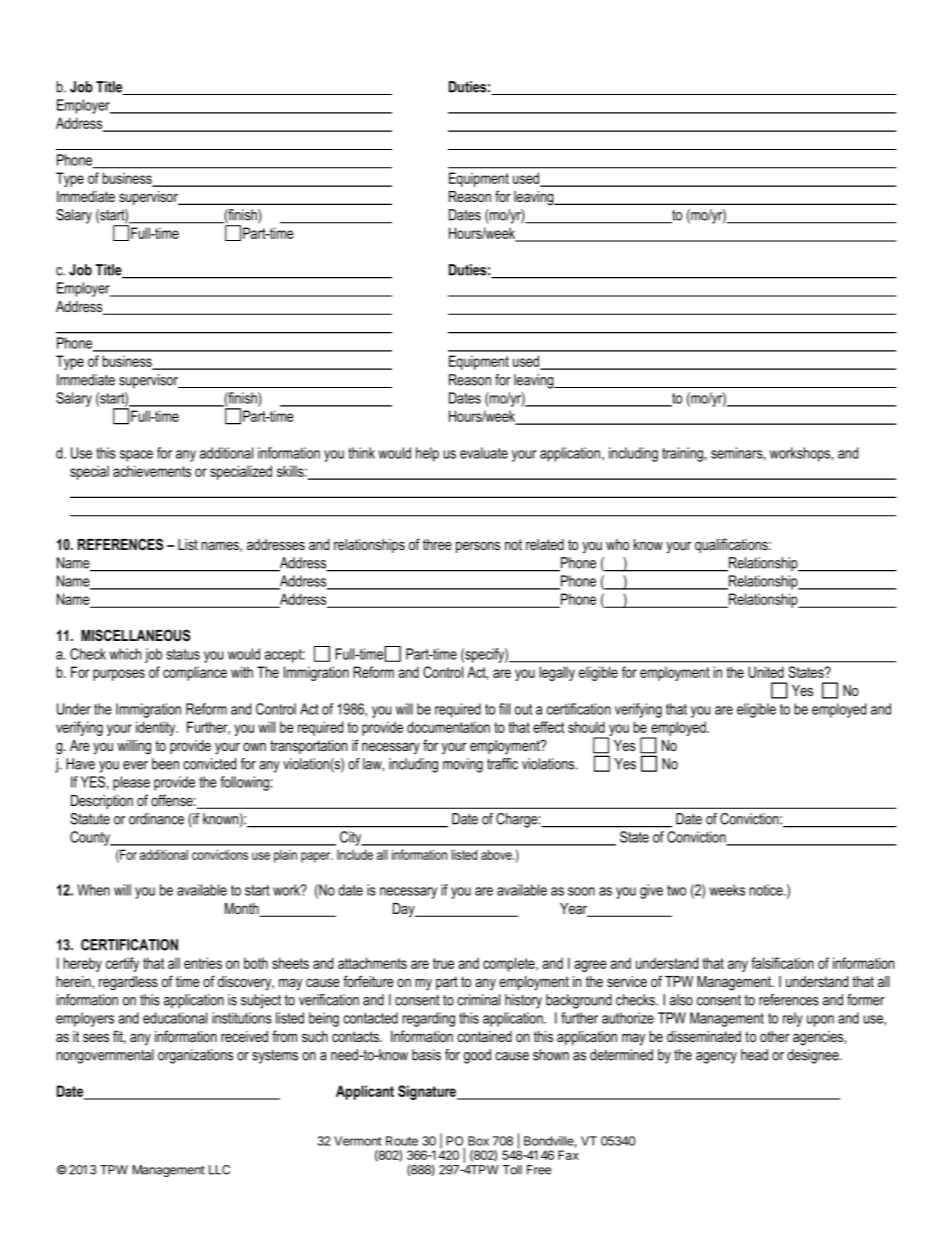 The image size is (952, 1233). I want to click on evaluate, so click(484, 453).
